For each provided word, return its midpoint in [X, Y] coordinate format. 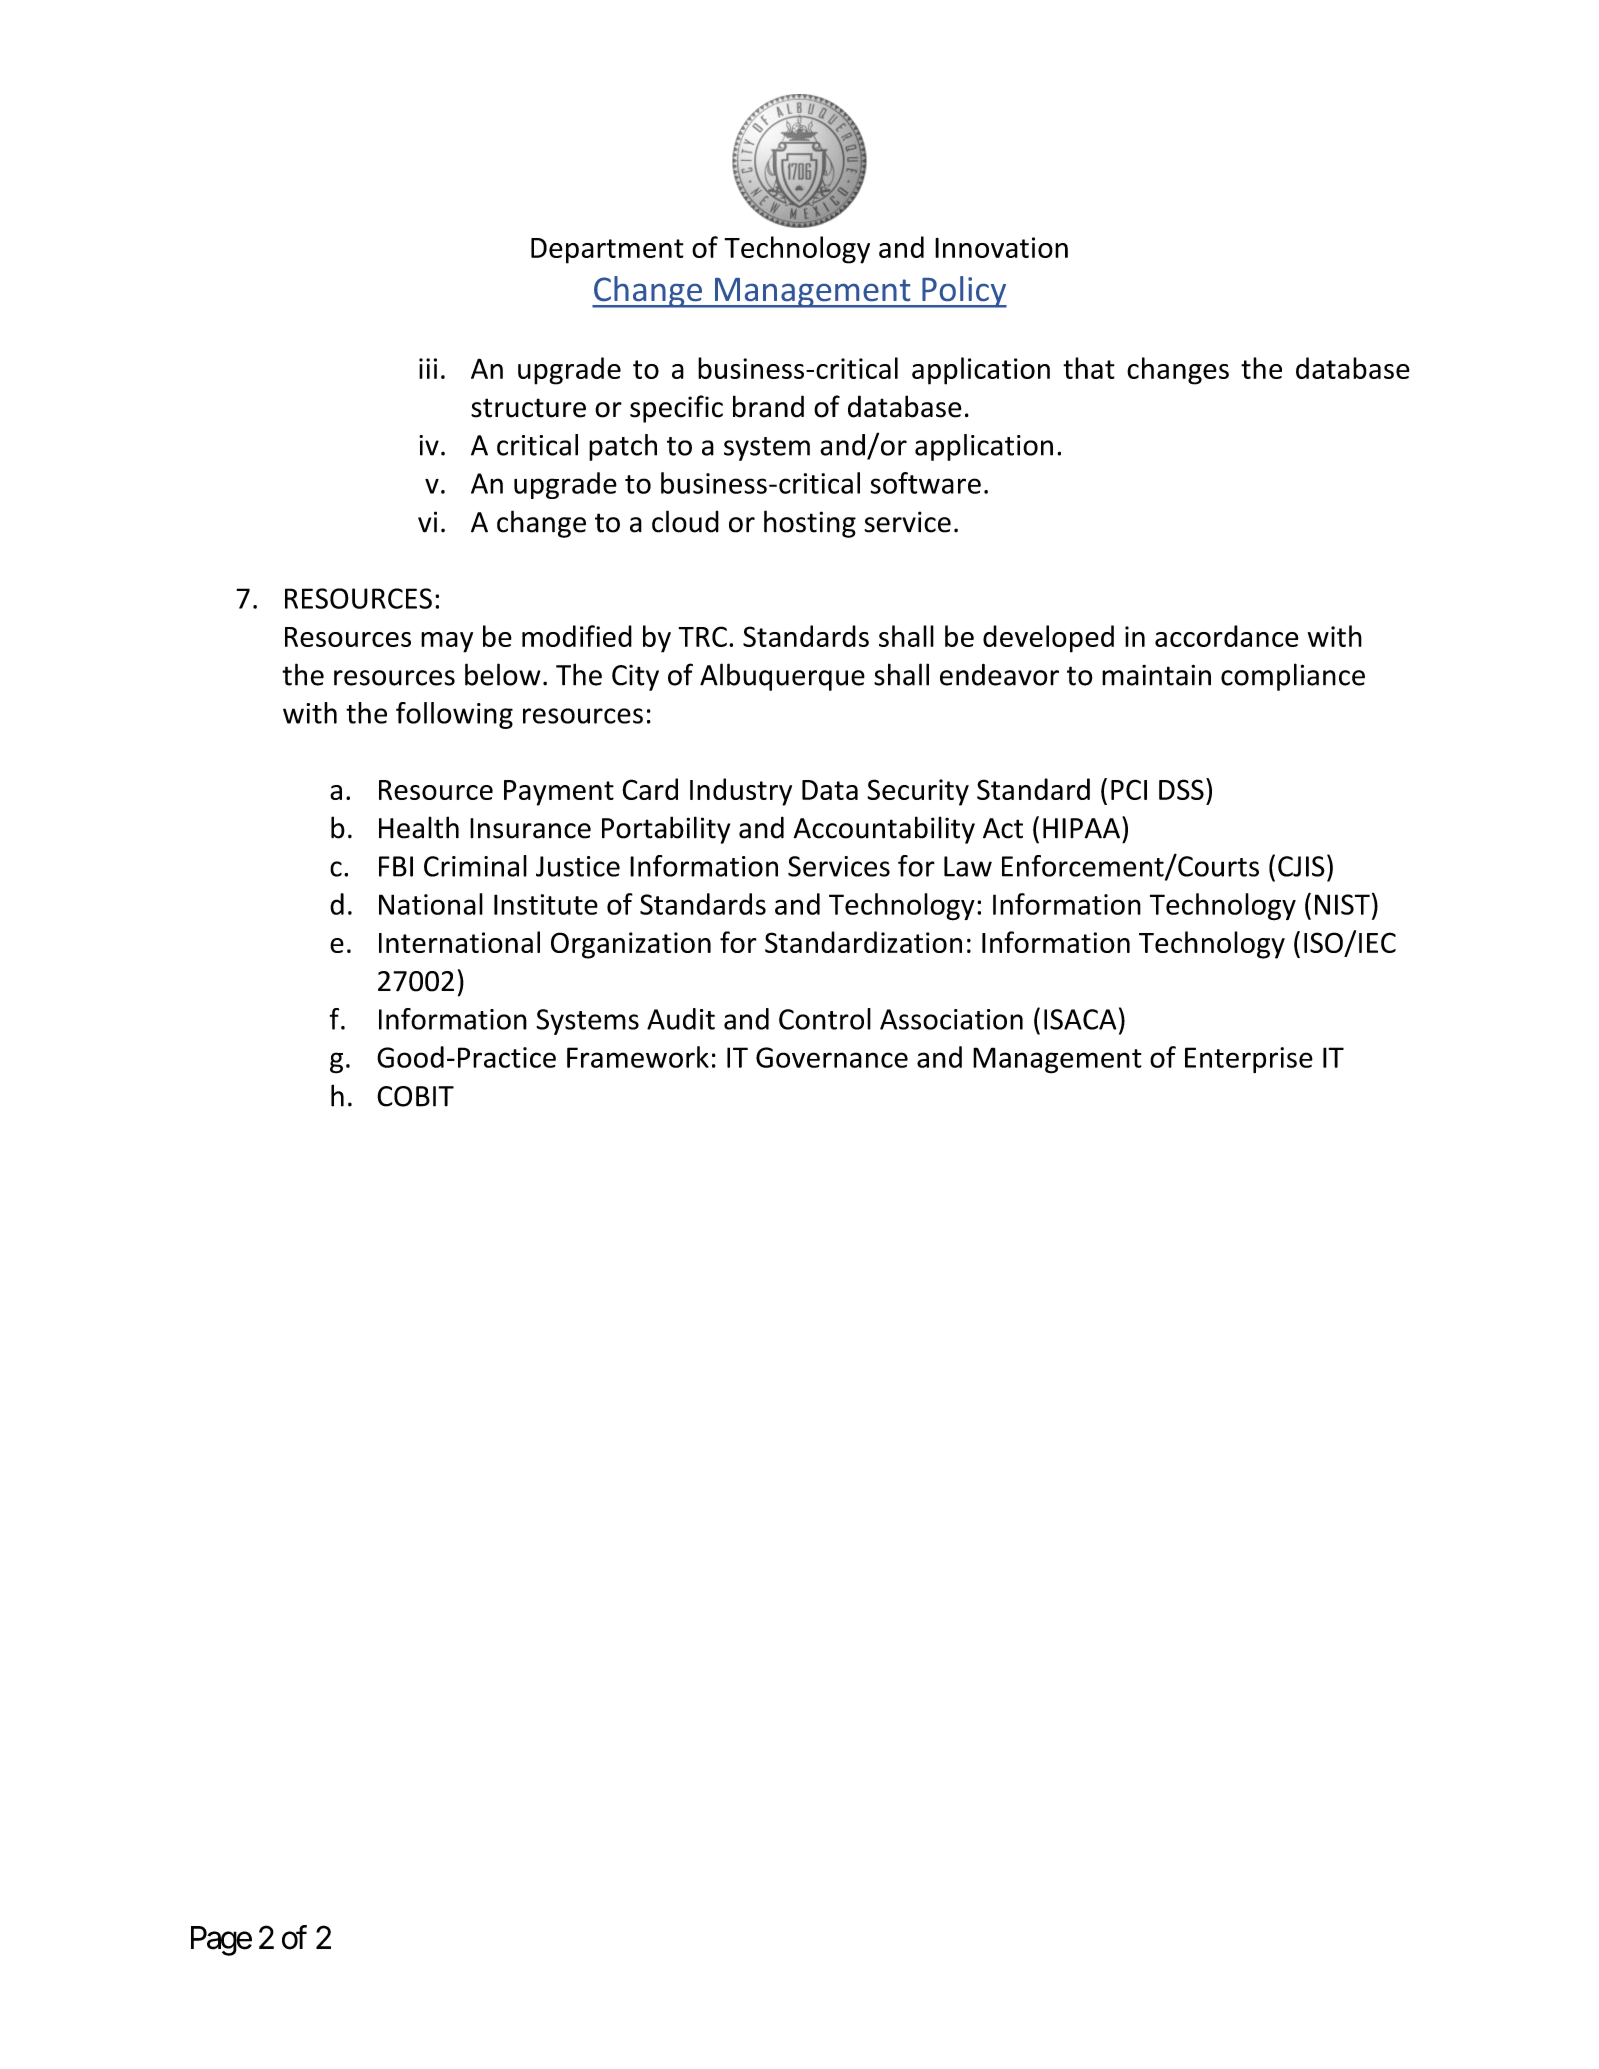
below [503, 674]
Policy [963, 292]
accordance [1227, 636]
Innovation [1001, 247]
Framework [638, 1057]
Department [607, 251]
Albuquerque [782, 677]
